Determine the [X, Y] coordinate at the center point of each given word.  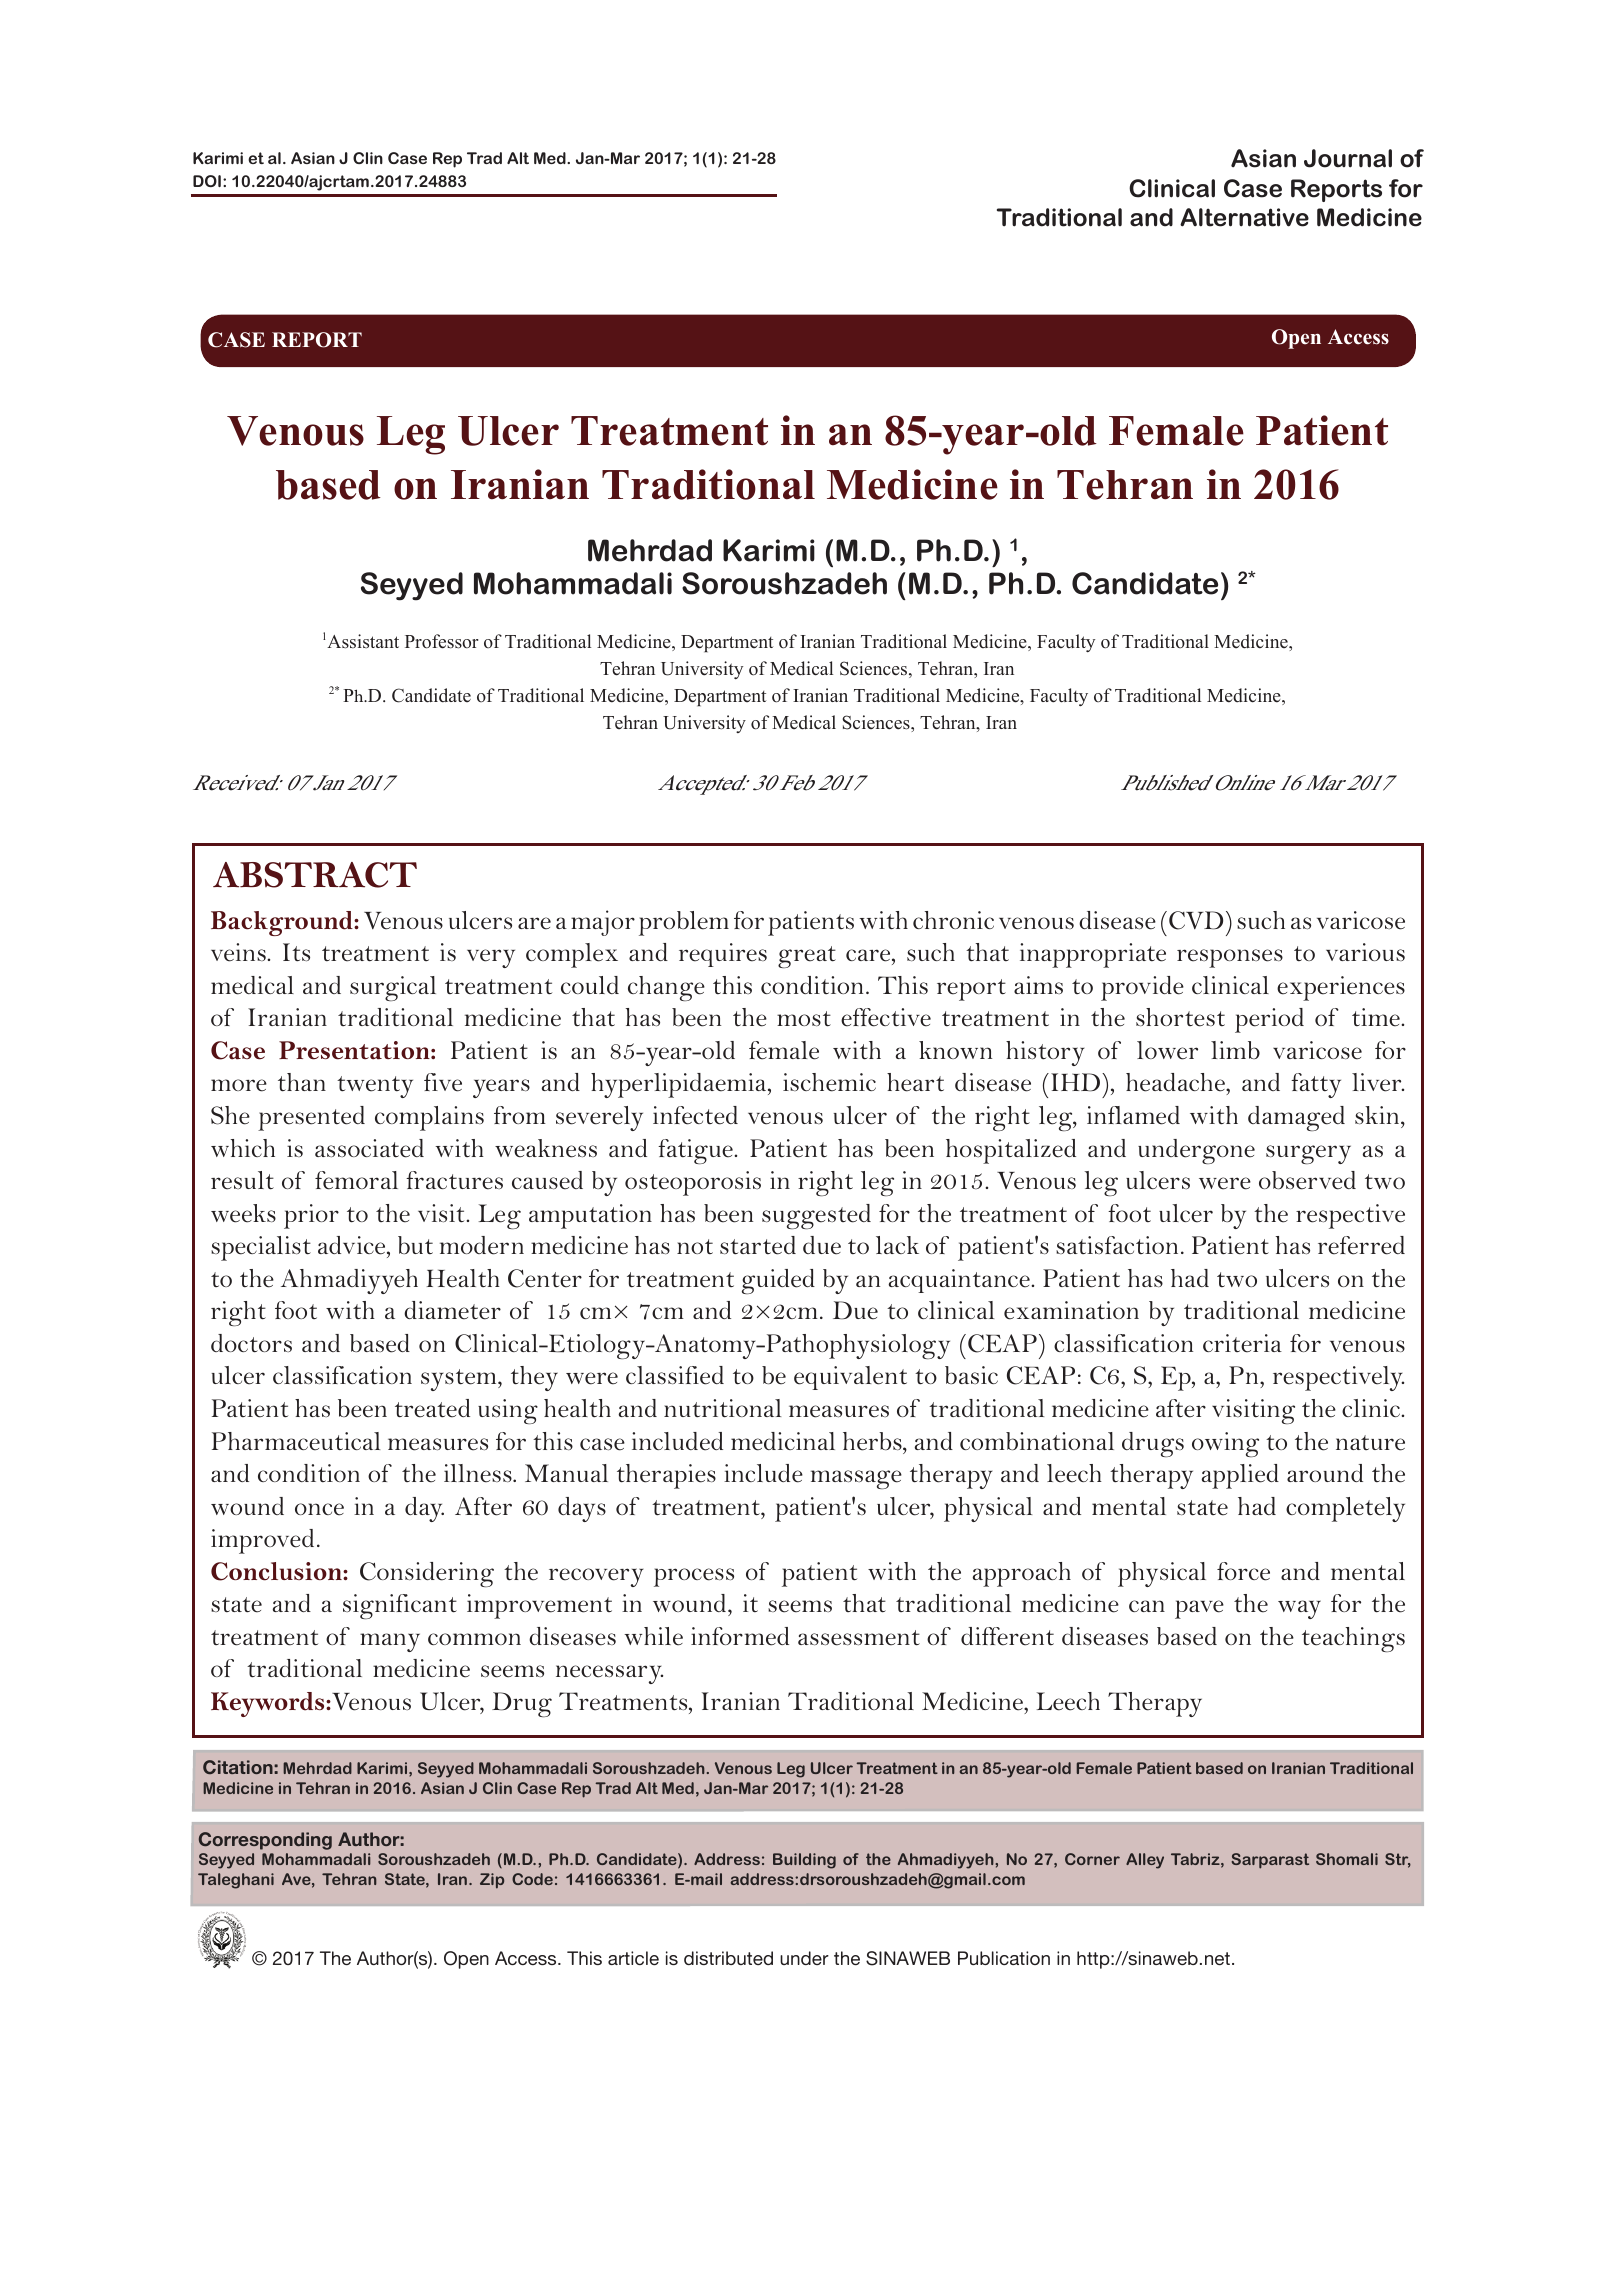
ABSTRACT [315, 875]
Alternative [1244, 217]
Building [804, 1861]
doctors [251, 1343]
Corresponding [265, 1841]
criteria [1242, 1343]
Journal [1348, 158]
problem [684, 923]
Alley [1145, 1861]
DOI [207, 181]
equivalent [850, 1378]
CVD [1196, 920]
